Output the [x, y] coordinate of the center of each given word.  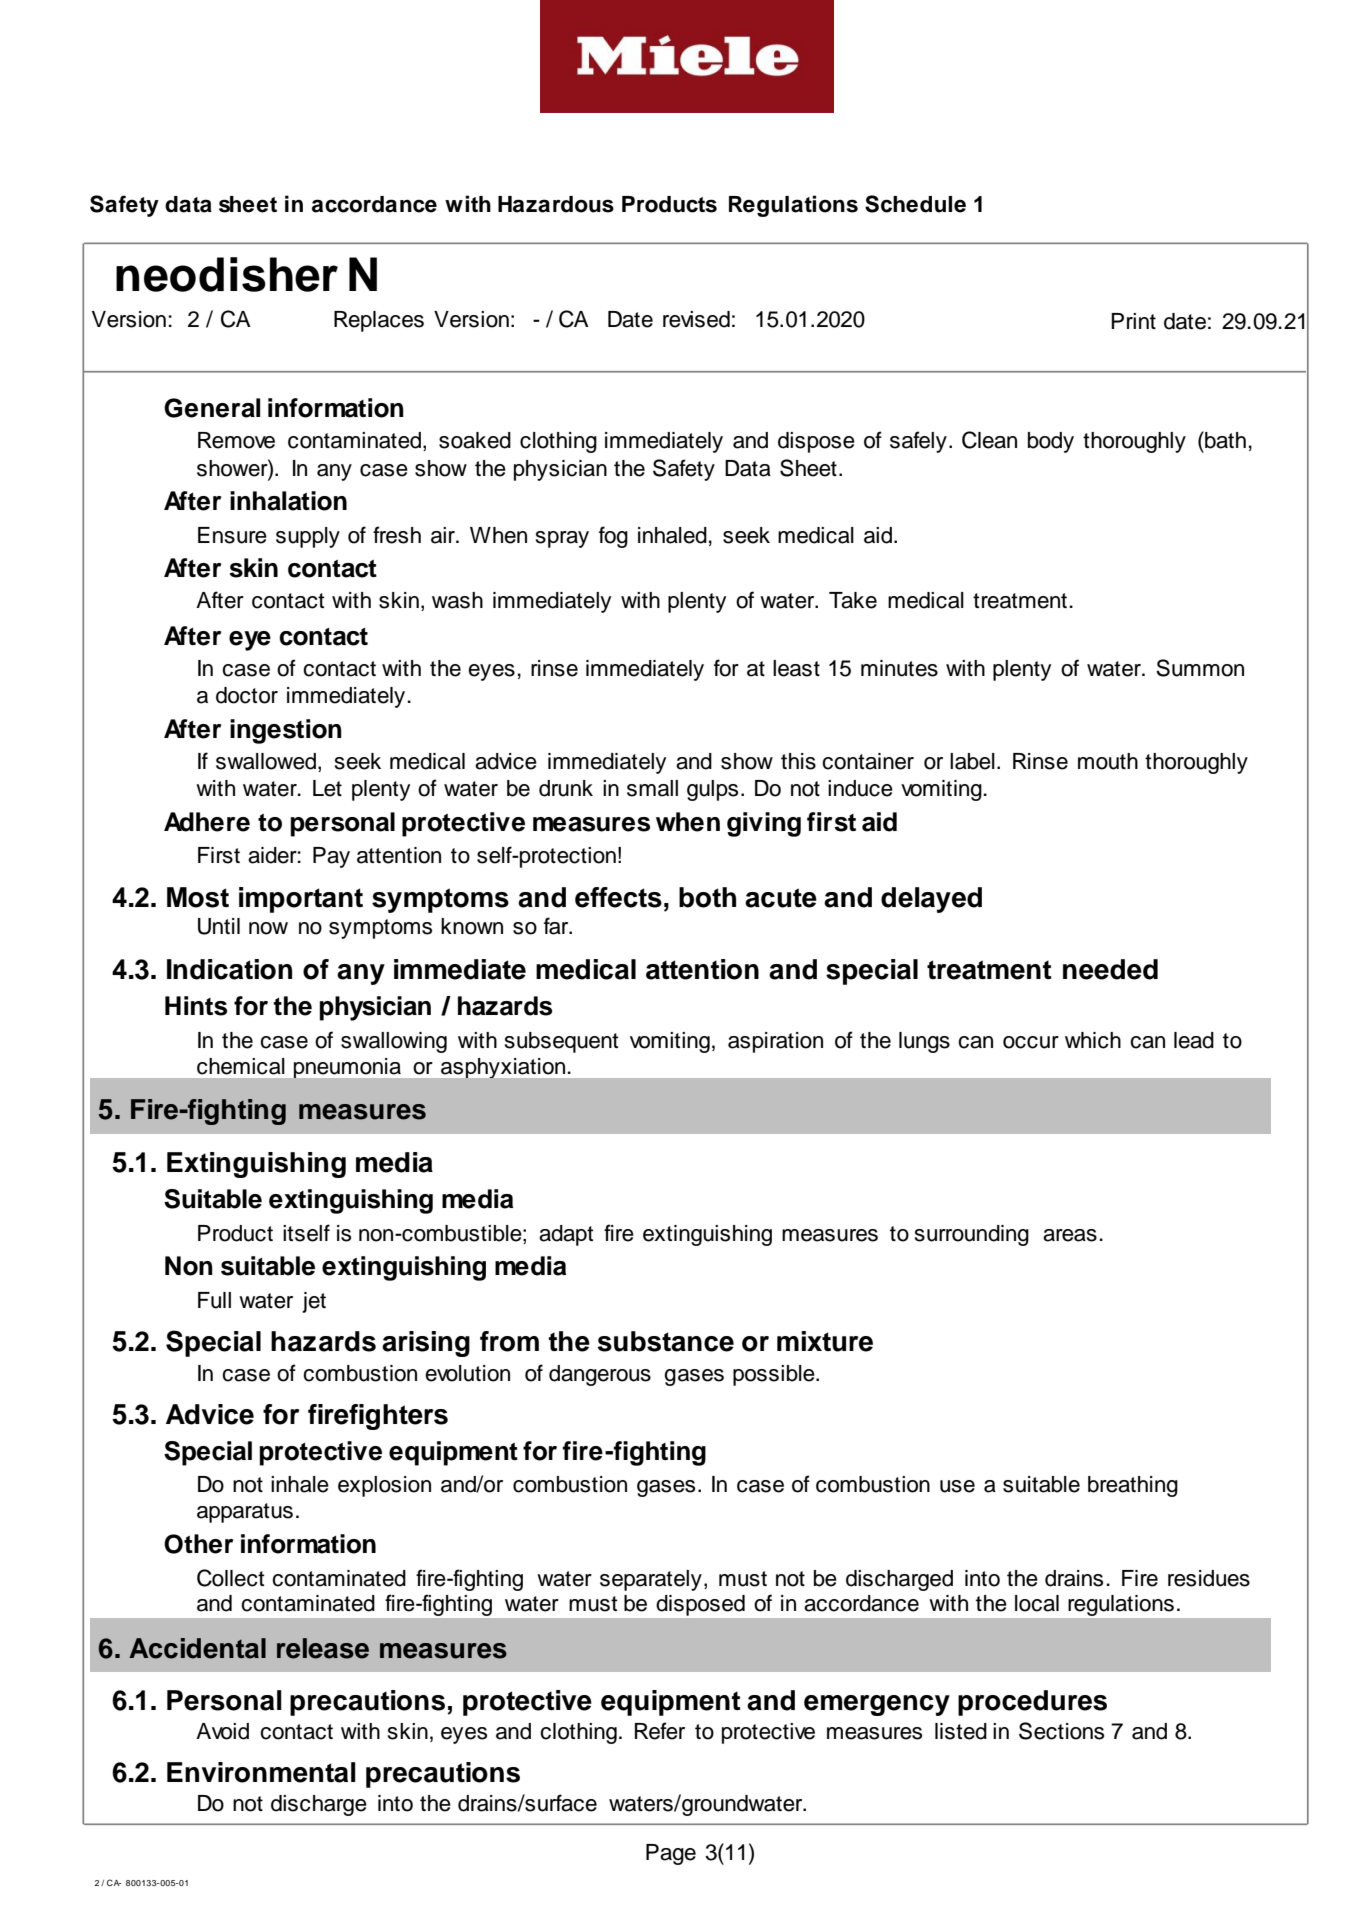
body [1051, 442]
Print [1133, 321]
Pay [331, 857]
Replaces [379, 321]
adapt [566, 1235]
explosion [384, 1486]
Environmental [261, 1772]
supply [308, 537]
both [707, 897]
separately [651, 1580]
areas [1070, 1235]
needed [1110, 969]
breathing [1133, 1486]
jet [314, 1302]
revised [696, 319]
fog [613, 537]
